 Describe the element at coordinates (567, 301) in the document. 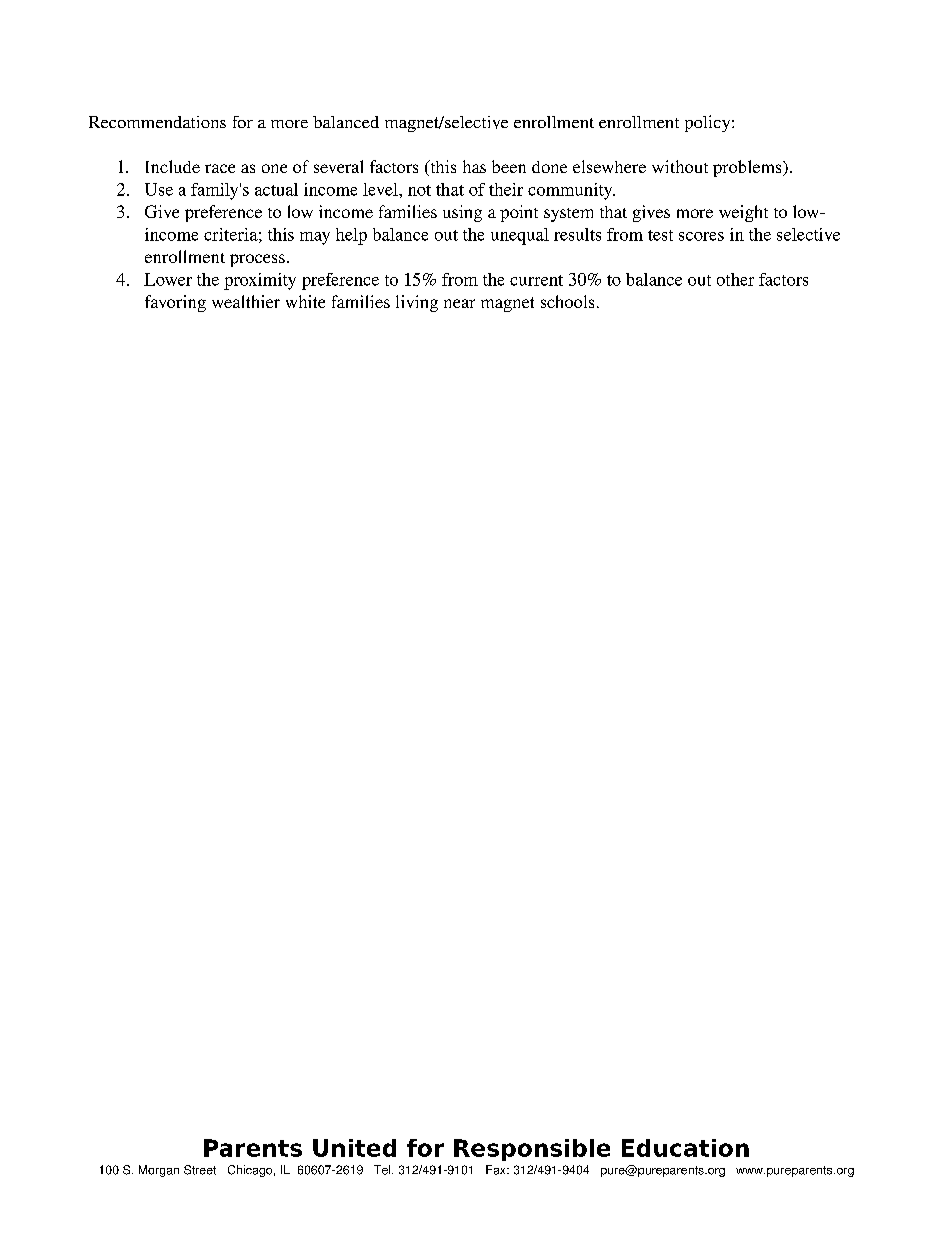

I see `schools` at that location.
